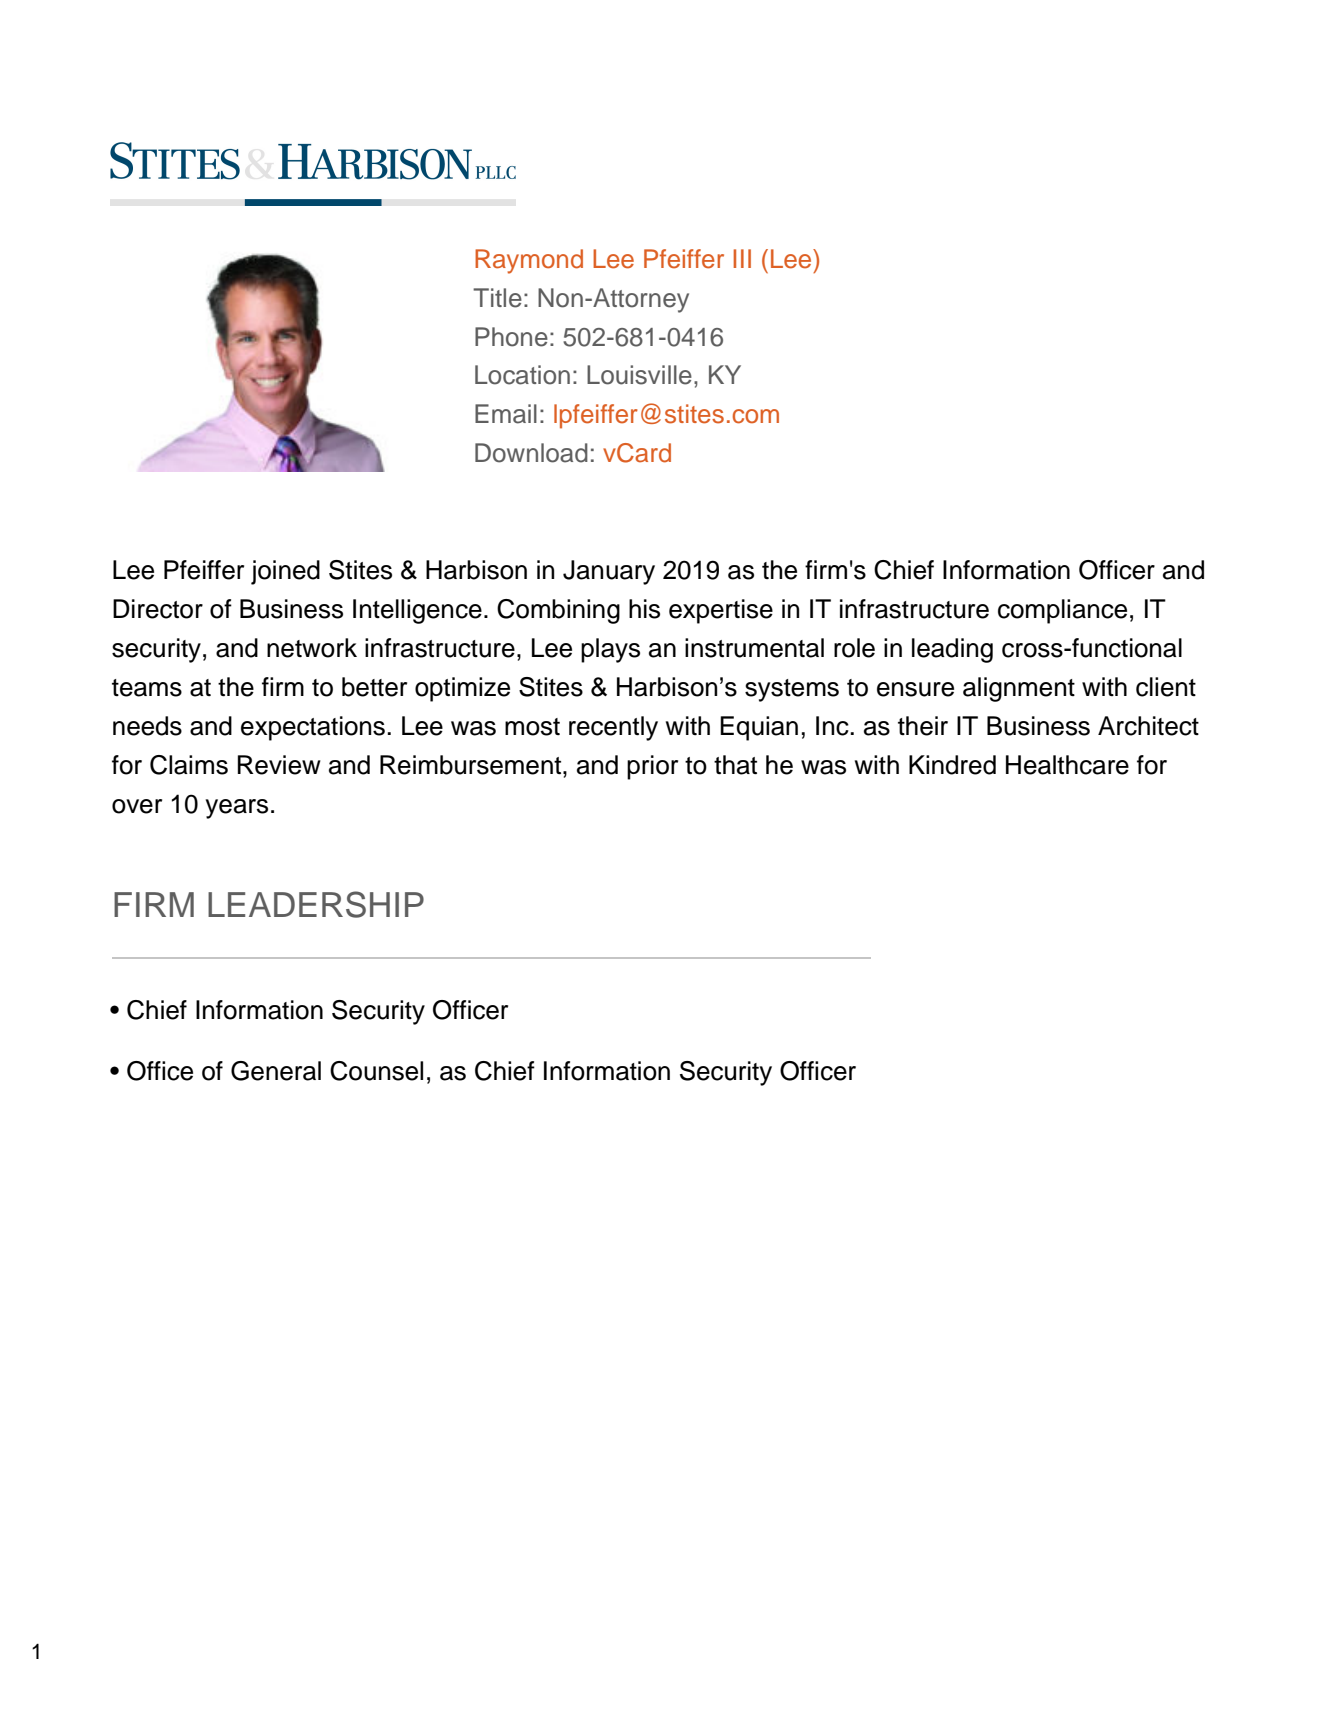 The width and height of the document is (1323, 1712). Describe the element at coordinates (376, 1071) in the document. I see `Counsel` at that location.
